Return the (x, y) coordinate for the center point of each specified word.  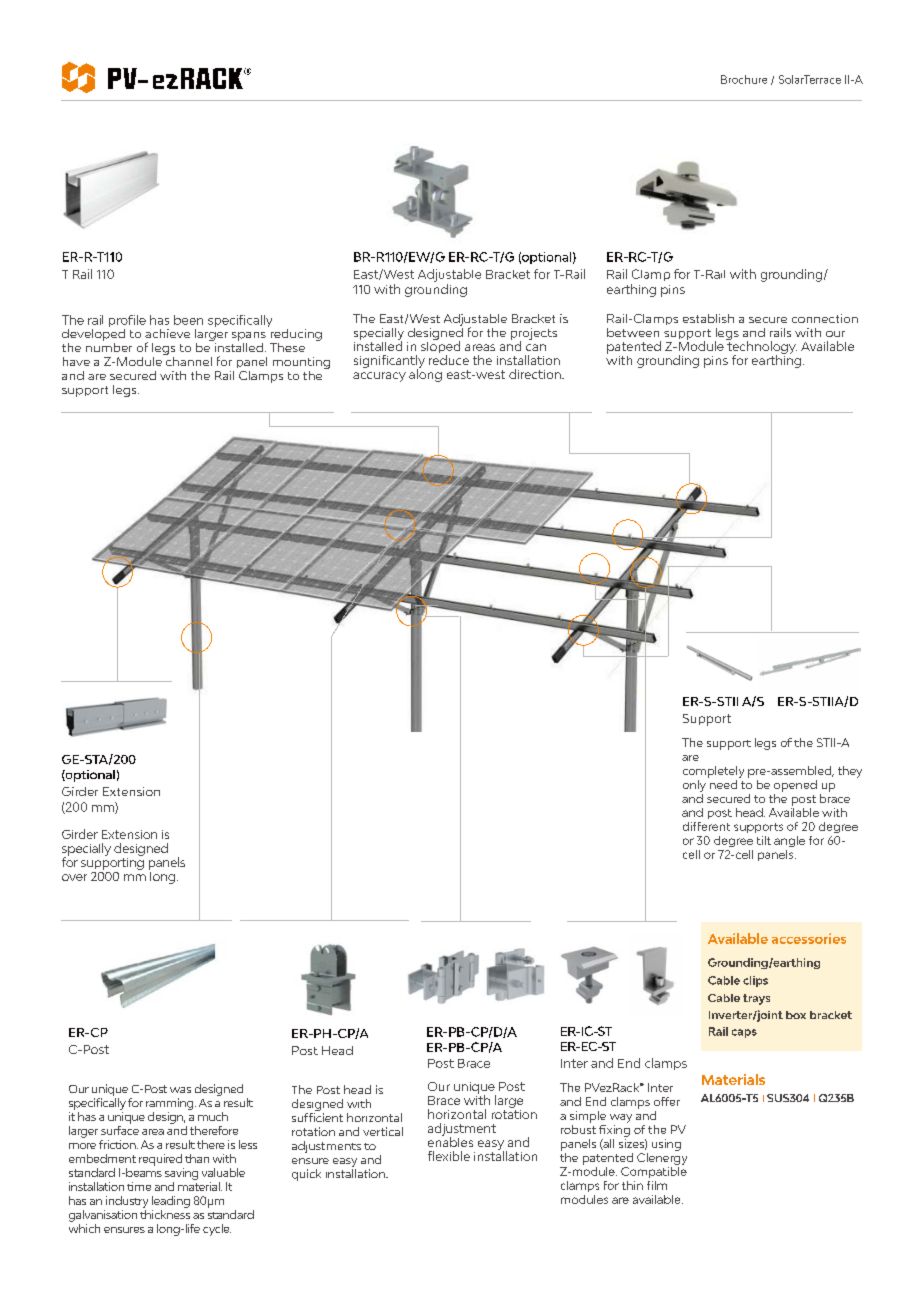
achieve (167, 333)
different (706, 826)
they (850, 772)
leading (171, 1202)
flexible (449, 1156)
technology (761, 347)
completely (713, 772)
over (74, 877)
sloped (440, 347)
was (180, 1090)
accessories (809, 938)
